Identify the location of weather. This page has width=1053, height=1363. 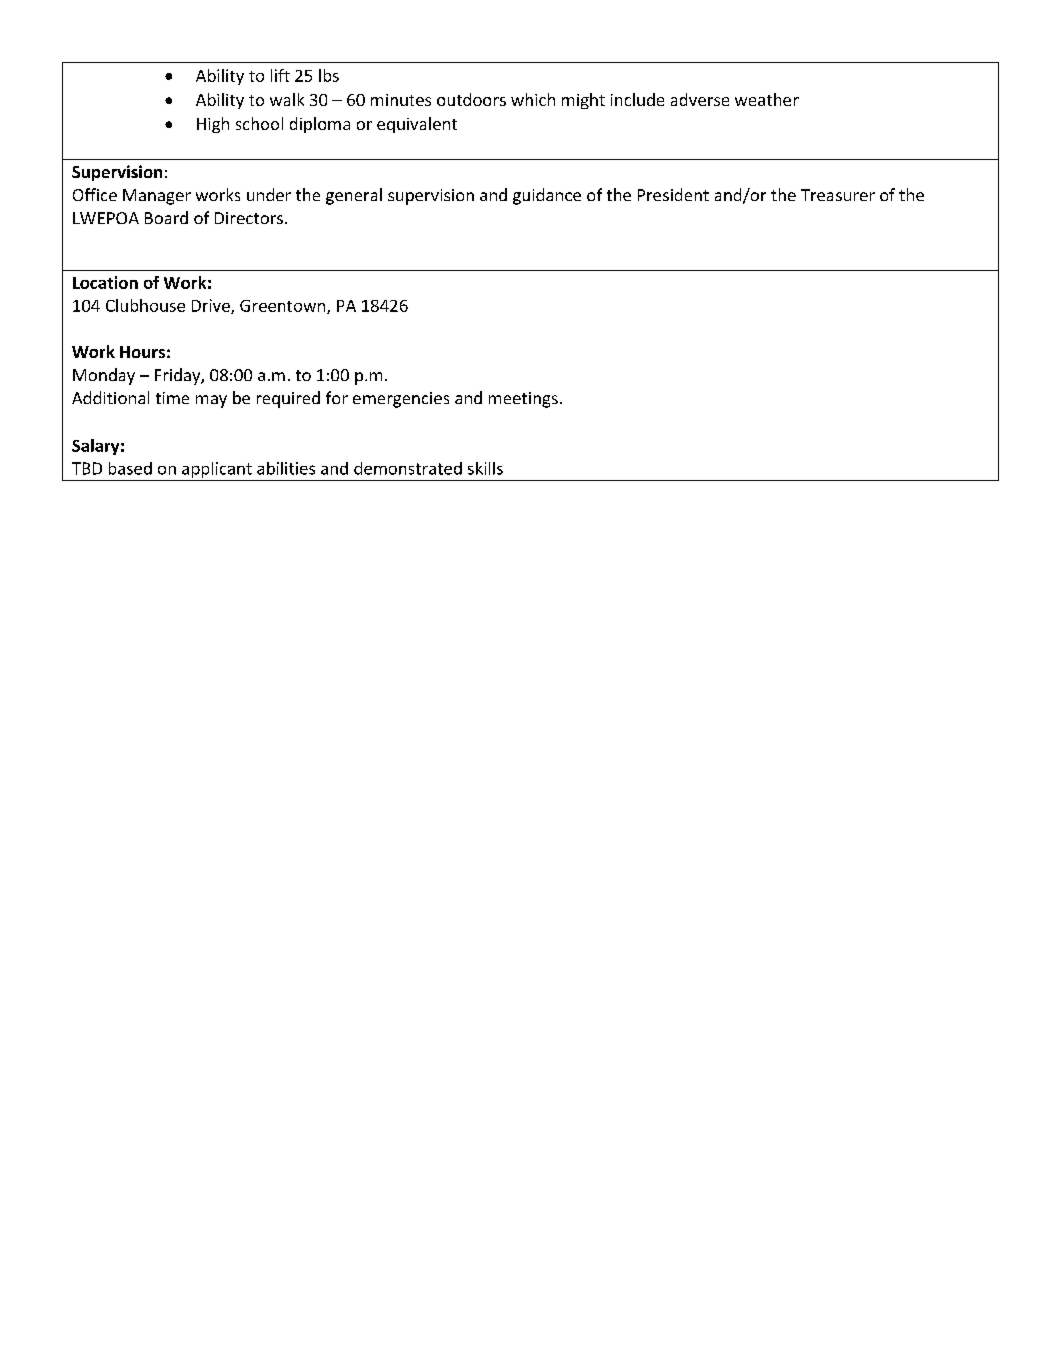
(767, 99).
